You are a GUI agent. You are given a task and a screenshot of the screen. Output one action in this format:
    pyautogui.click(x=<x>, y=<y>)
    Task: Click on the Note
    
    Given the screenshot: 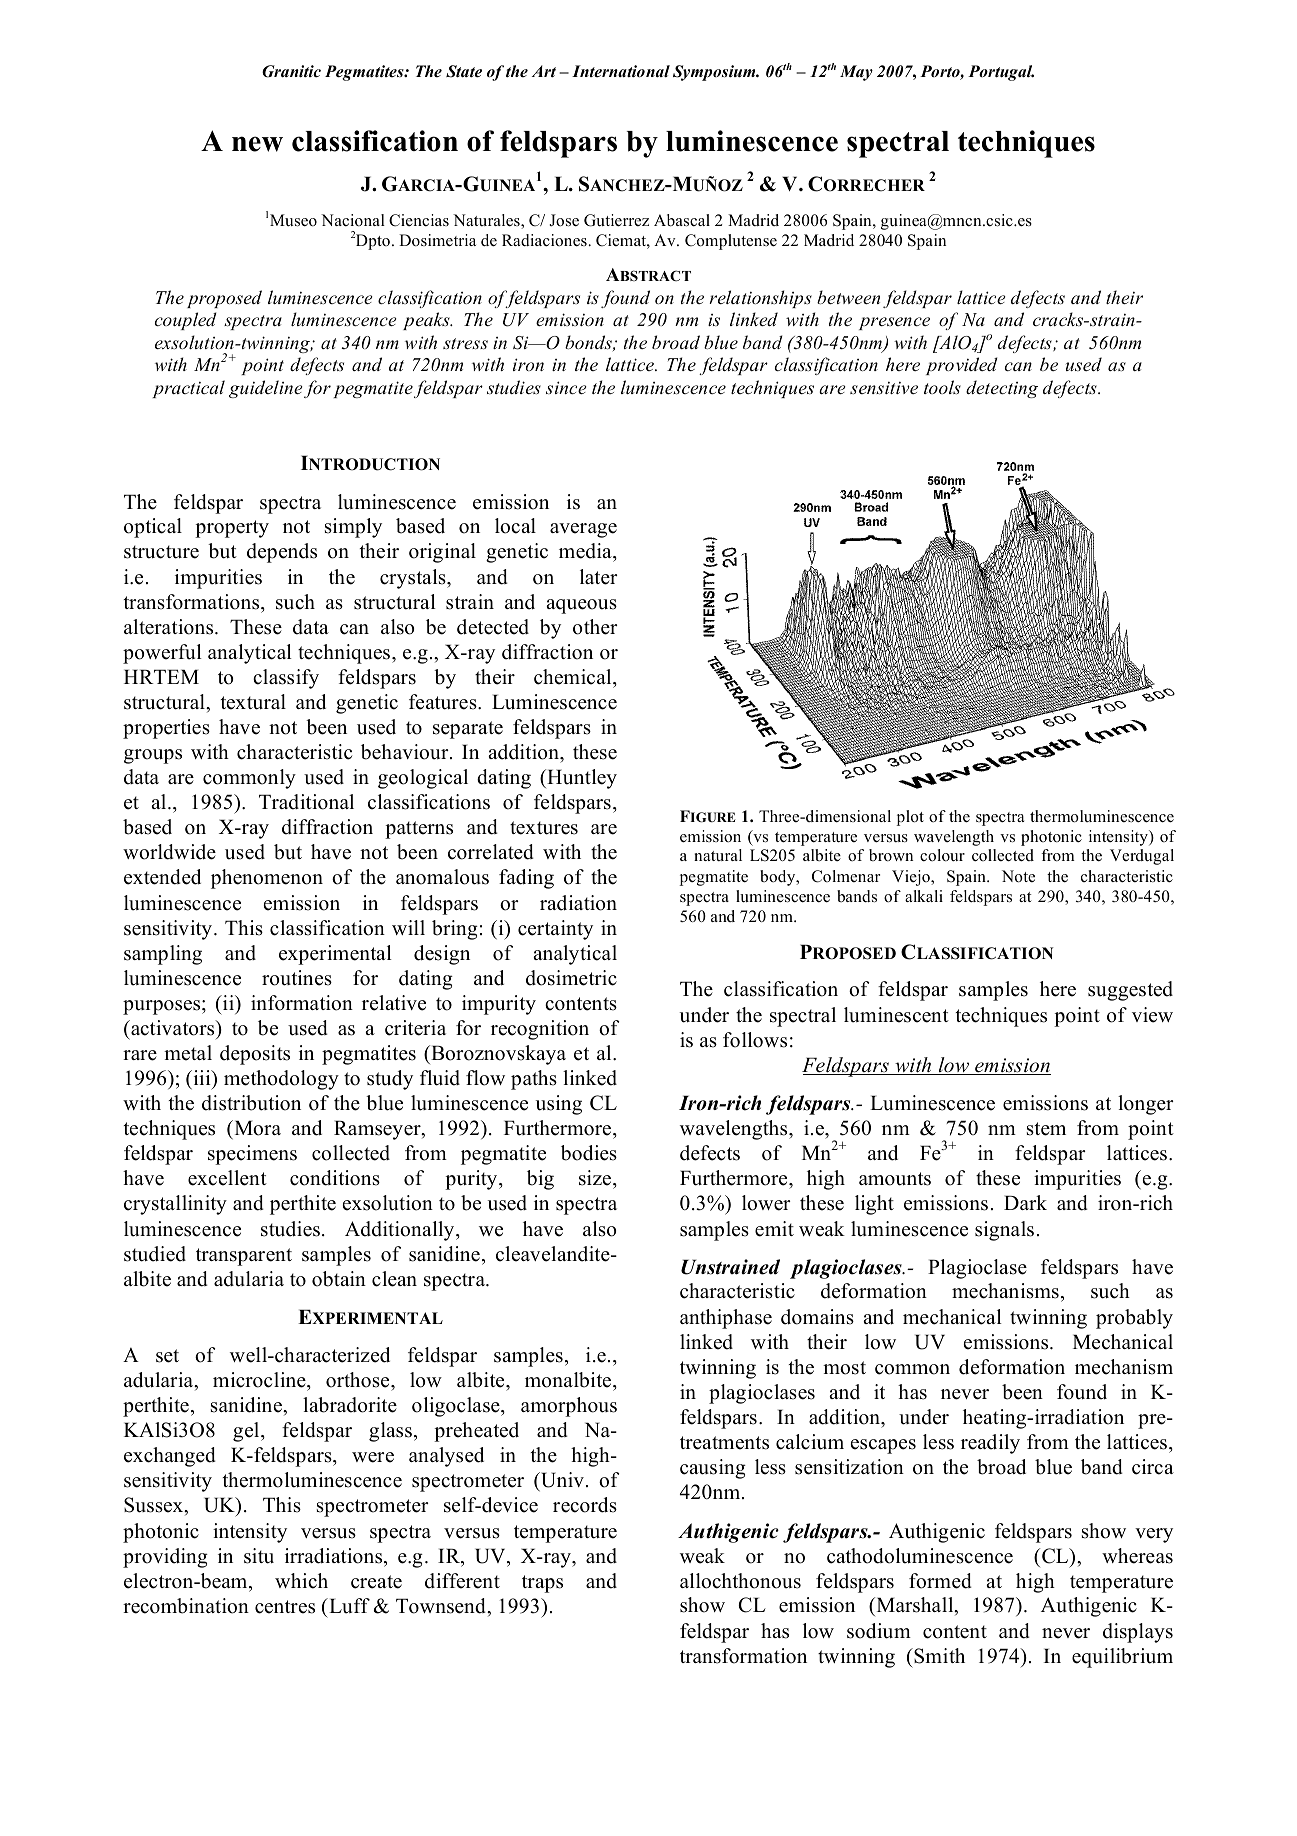 What is the action you would take?
    pyautogui.click(x=1018, y=876)
